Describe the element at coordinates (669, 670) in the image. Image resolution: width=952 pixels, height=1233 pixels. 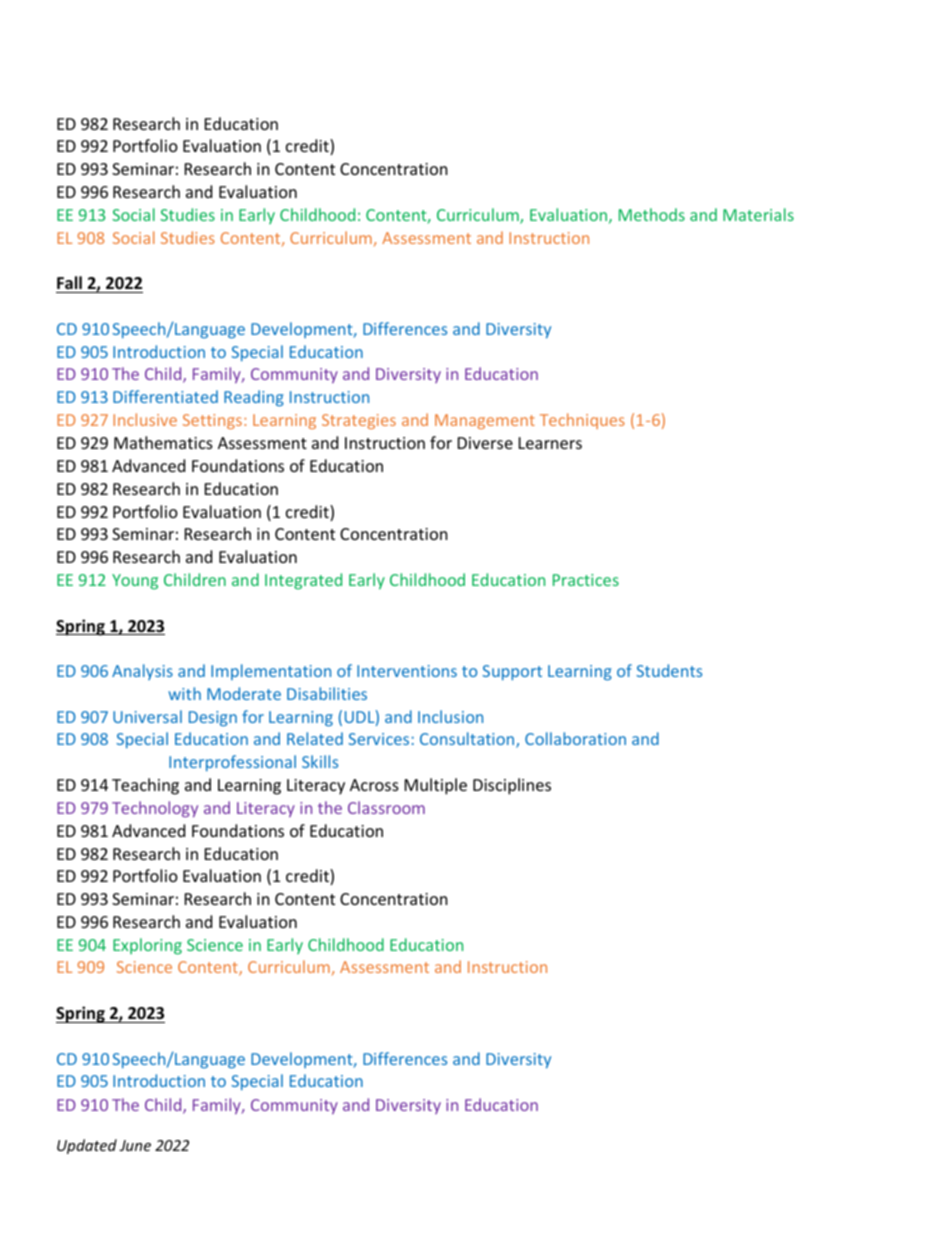
I see `Students` at that location.
